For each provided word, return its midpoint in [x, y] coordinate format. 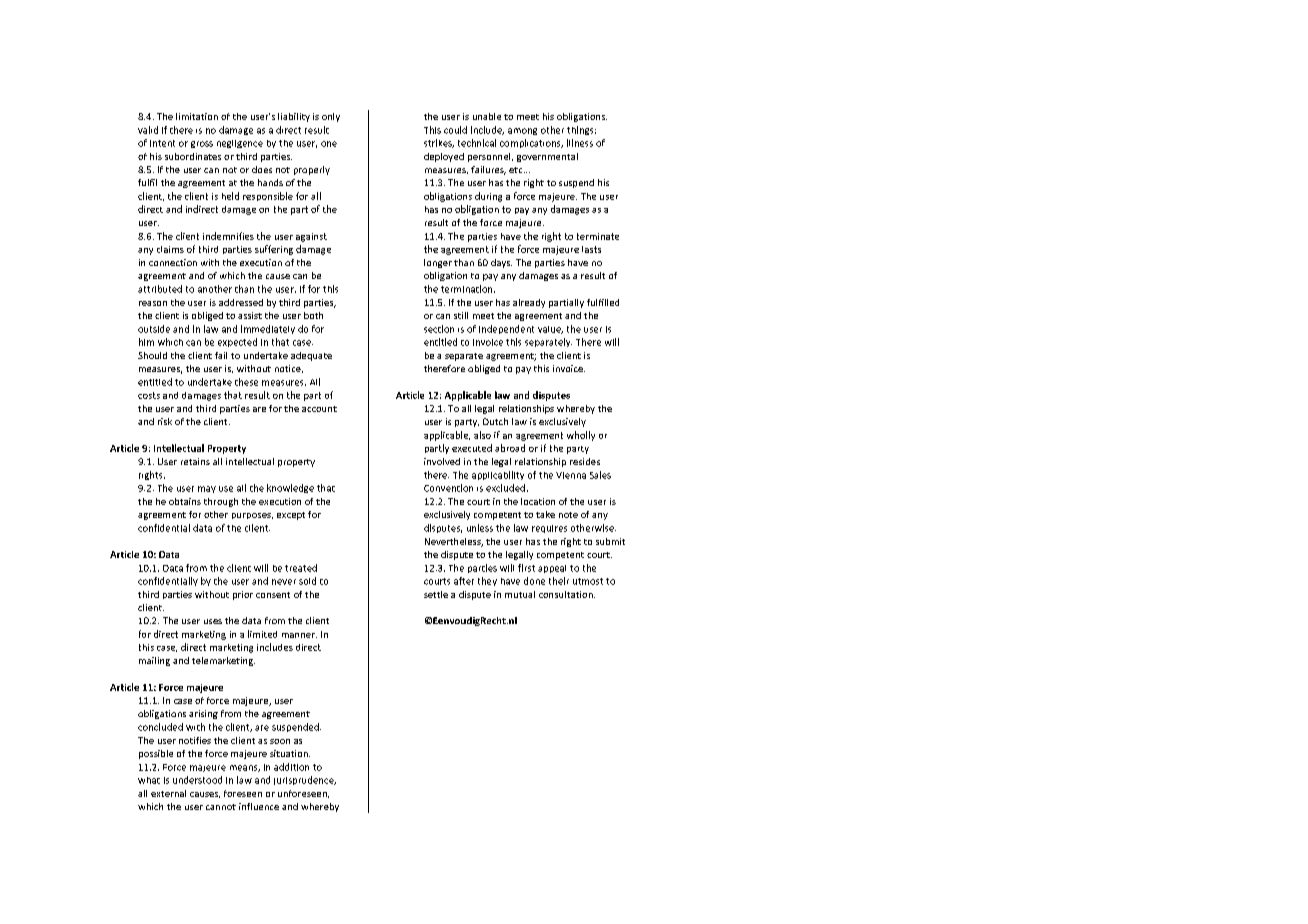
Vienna [571, 475]
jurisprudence [305, 780]
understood [197, 780]
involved [442, 461]
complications [531, 143]
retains [195, 461]
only [331, 117]
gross [202, 144]
